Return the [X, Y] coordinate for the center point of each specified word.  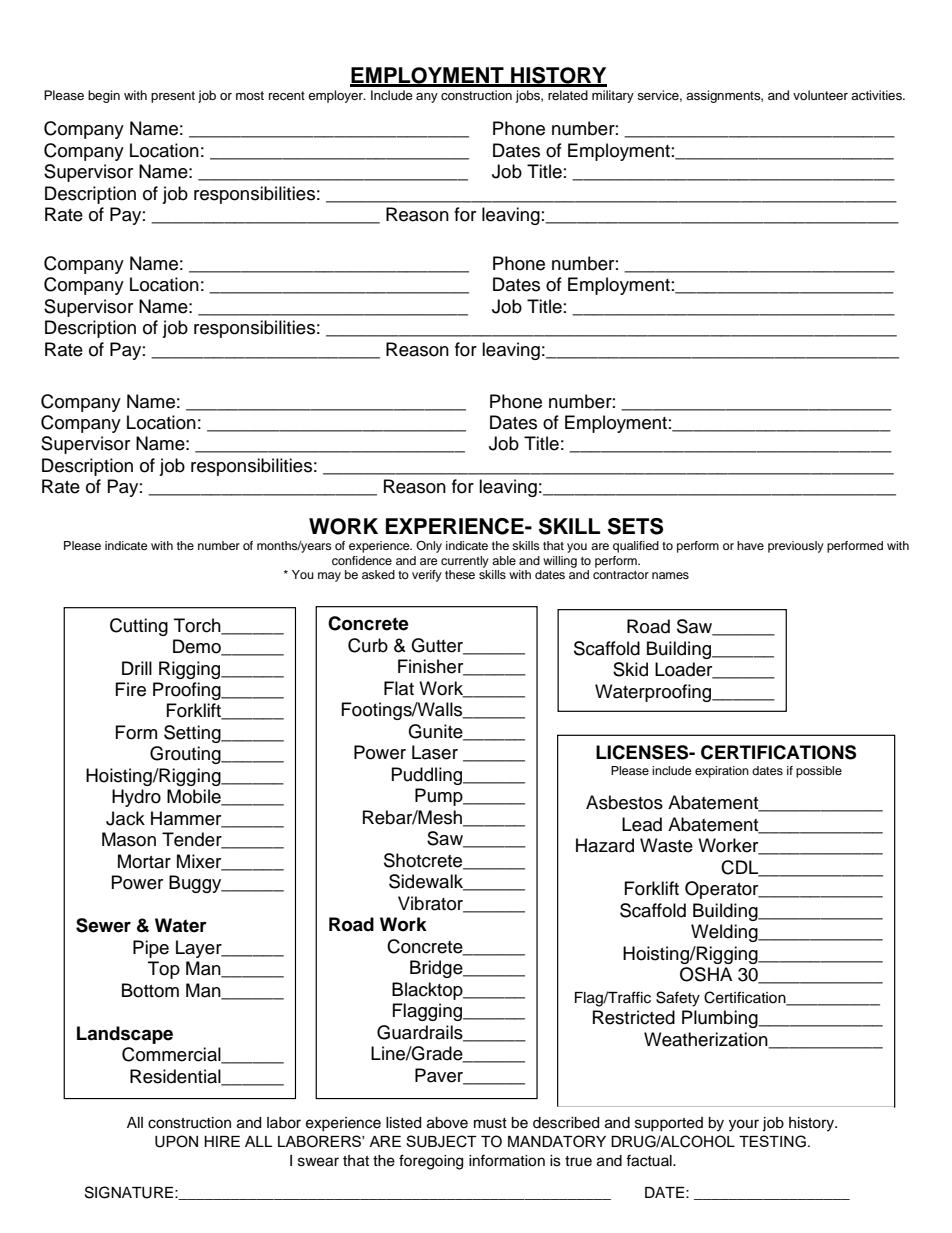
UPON [176, 1141]
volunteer [820, 95]
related [568, 95]
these [460, 574]
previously [796, 547]
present [173, 97]
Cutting [139, 627]
